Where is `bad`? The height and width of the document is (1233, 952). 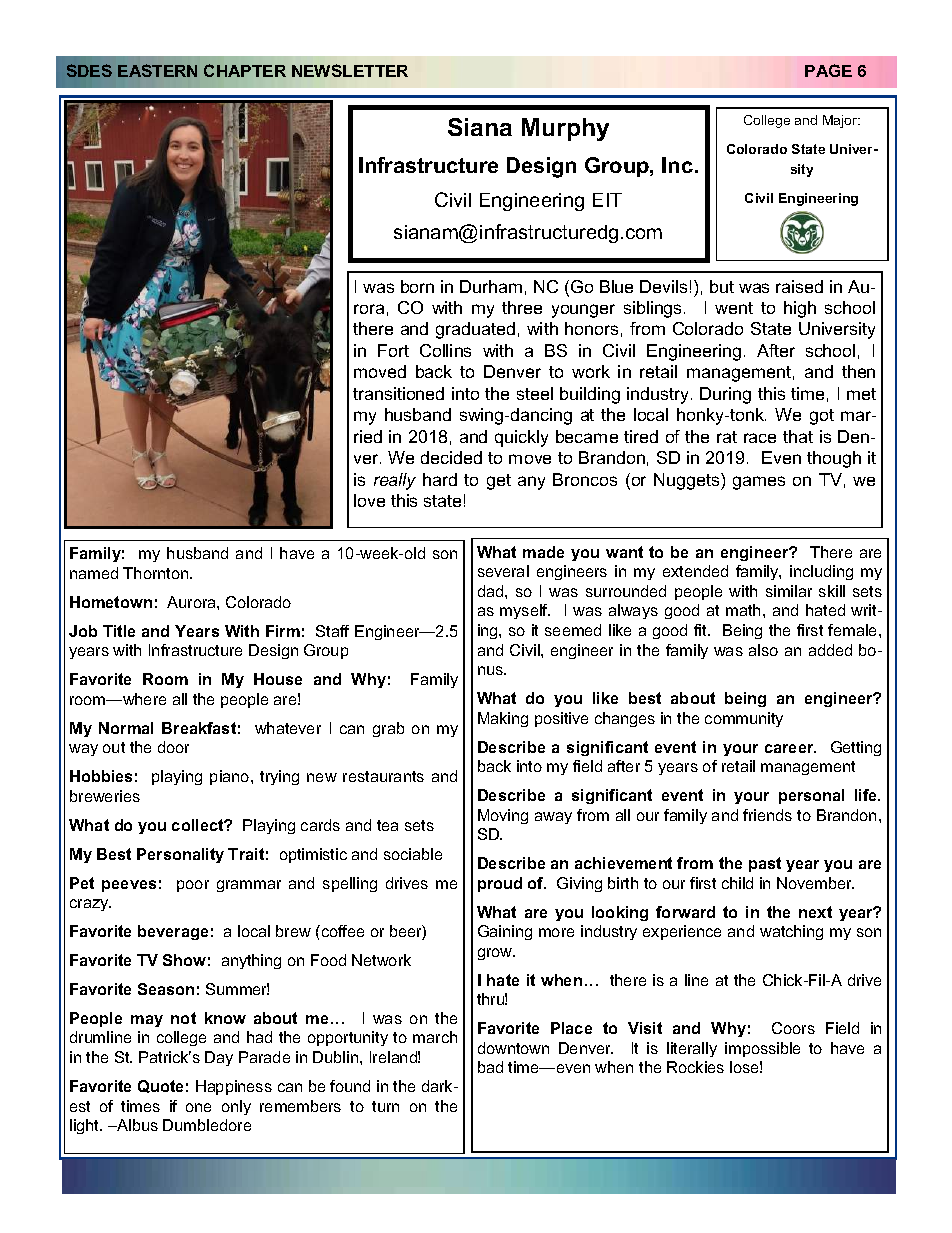 bad is located at coordinates (490, 1067).
